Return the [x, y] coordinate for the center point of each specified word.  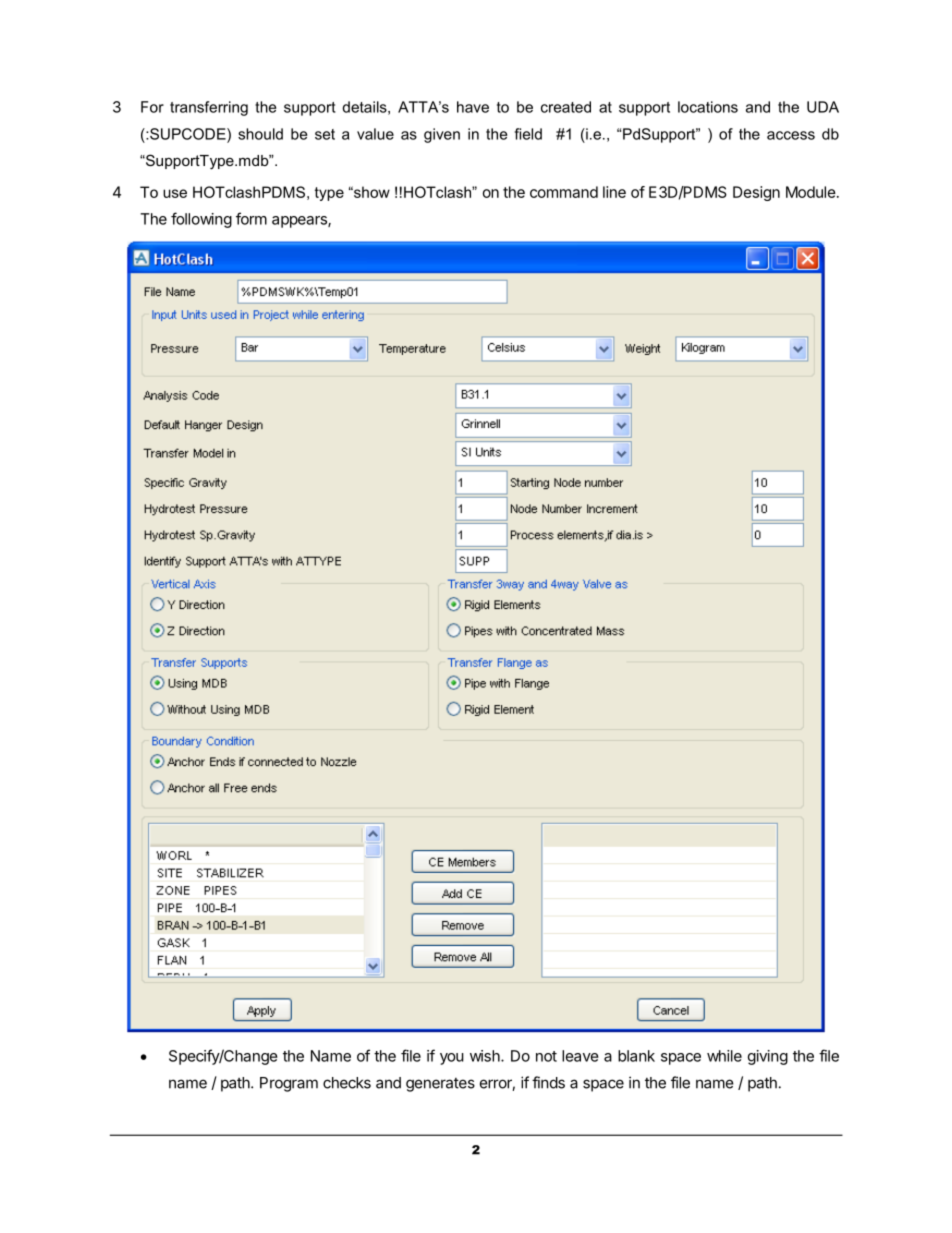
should [260, 134]
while [724, 1056]
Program [289, 1084]
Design [756, 193]
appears [300, 222]
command [564, 192]
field [528, 134]
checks [347, 1083]
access [791, 135]
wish [486, 1056]
